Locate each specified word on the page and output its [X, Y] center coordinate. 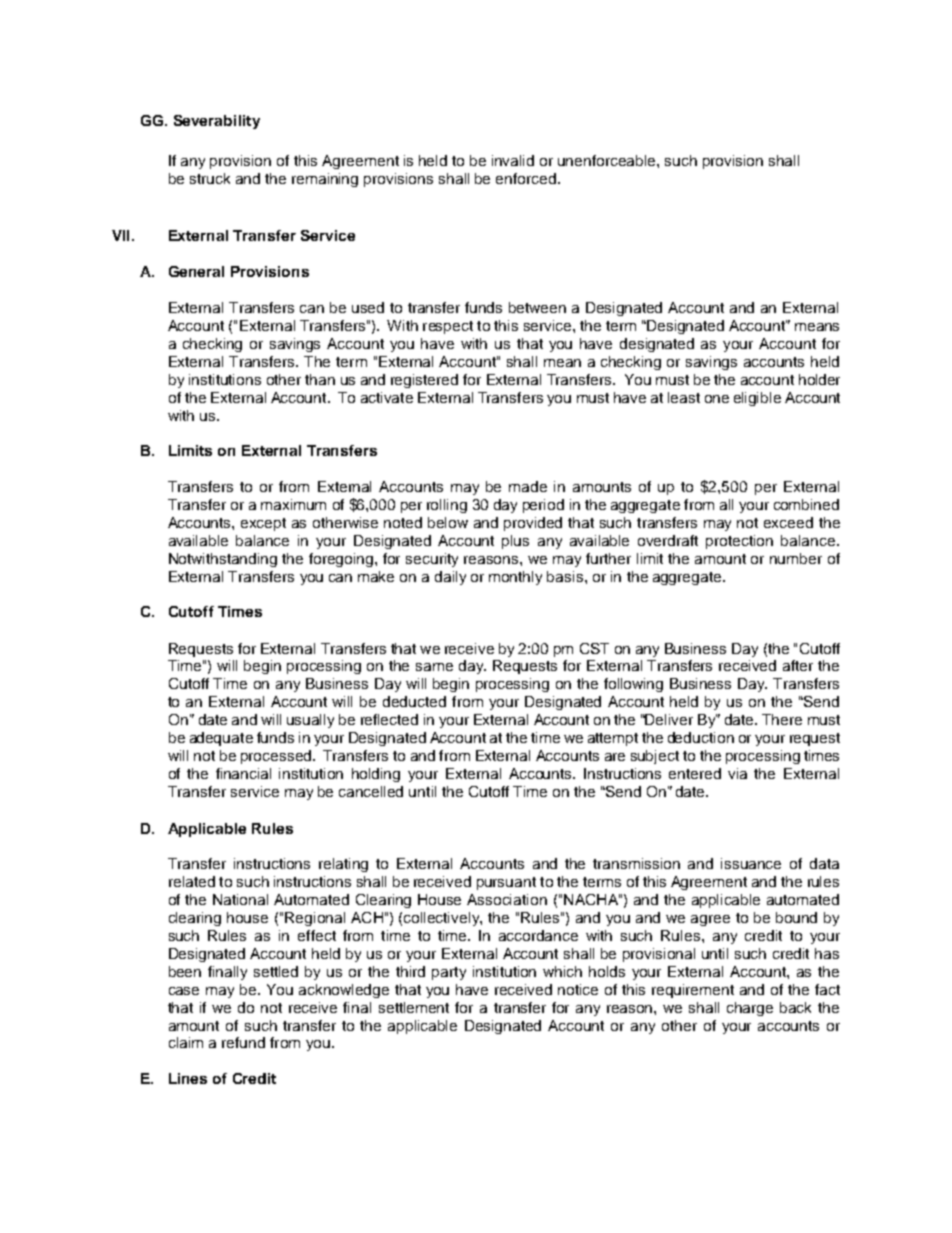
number [796, 558]
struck [210, 178]
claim [186, 1042]
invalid [513, 160]
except [263, 524]
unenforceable [608, 160]
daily [450, 578]
